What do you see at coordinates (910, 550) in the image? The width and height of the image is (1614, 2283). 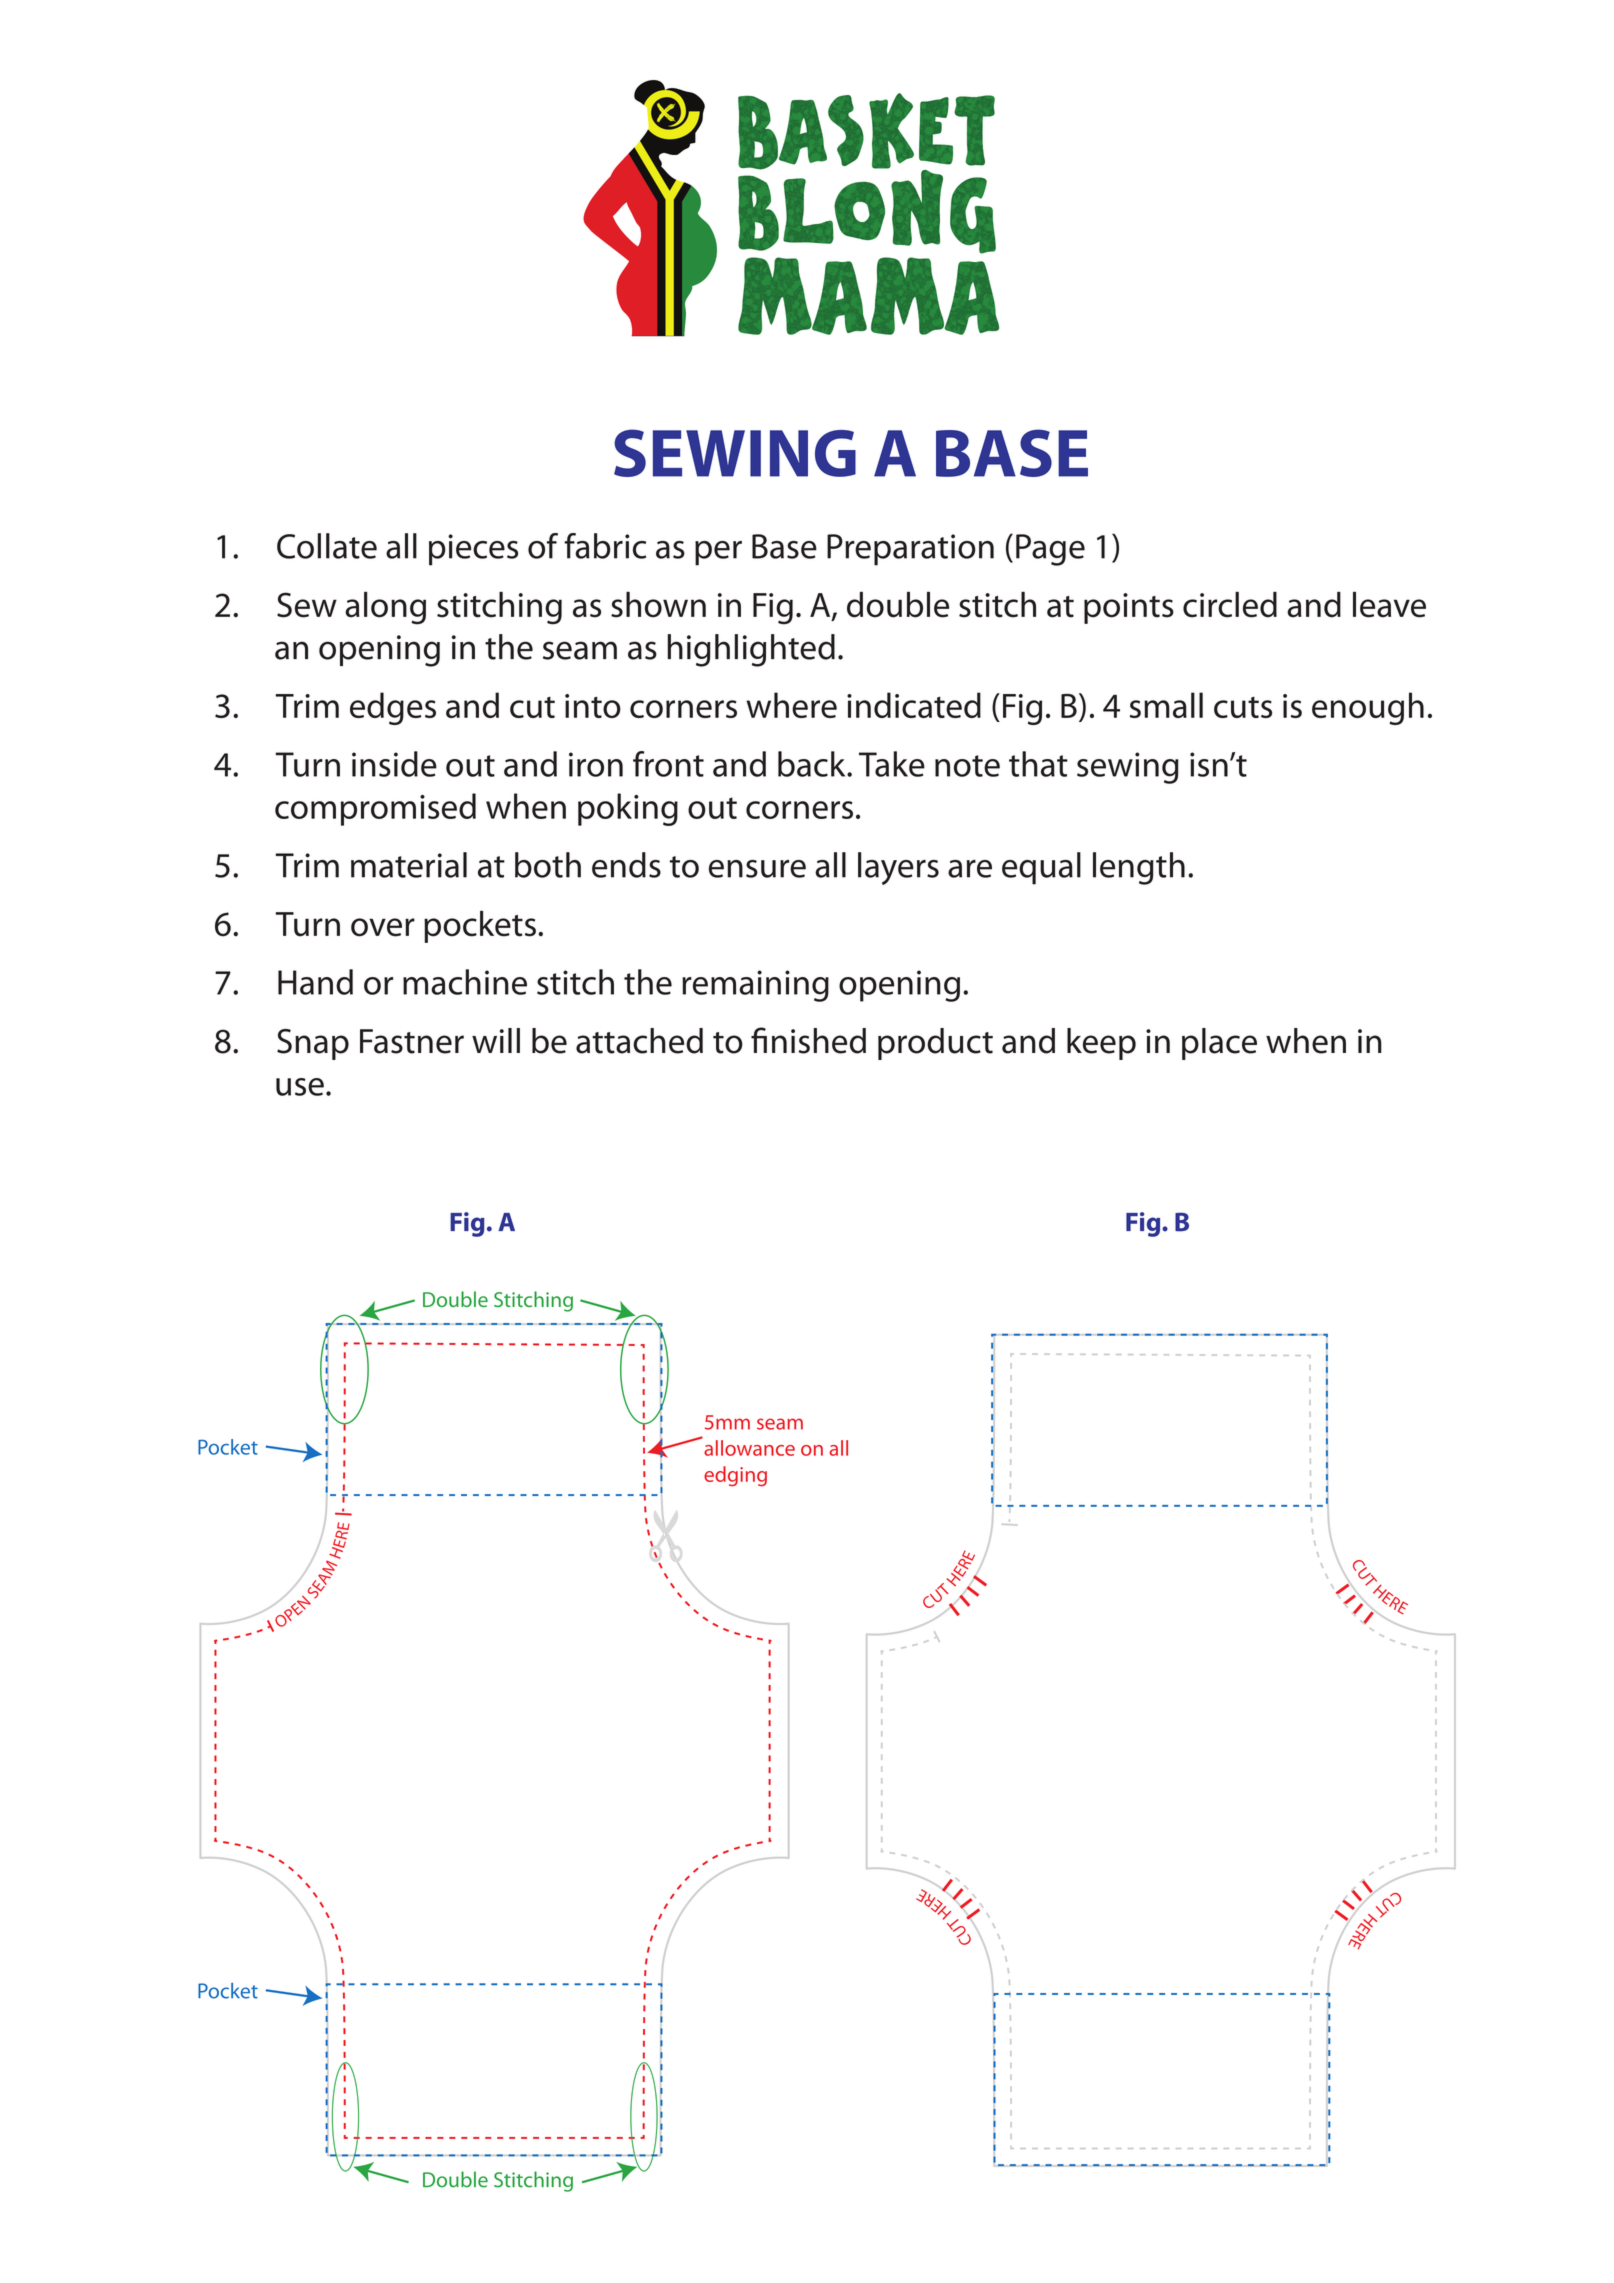 I see `Preparation` at bounding box center [910, 550].
